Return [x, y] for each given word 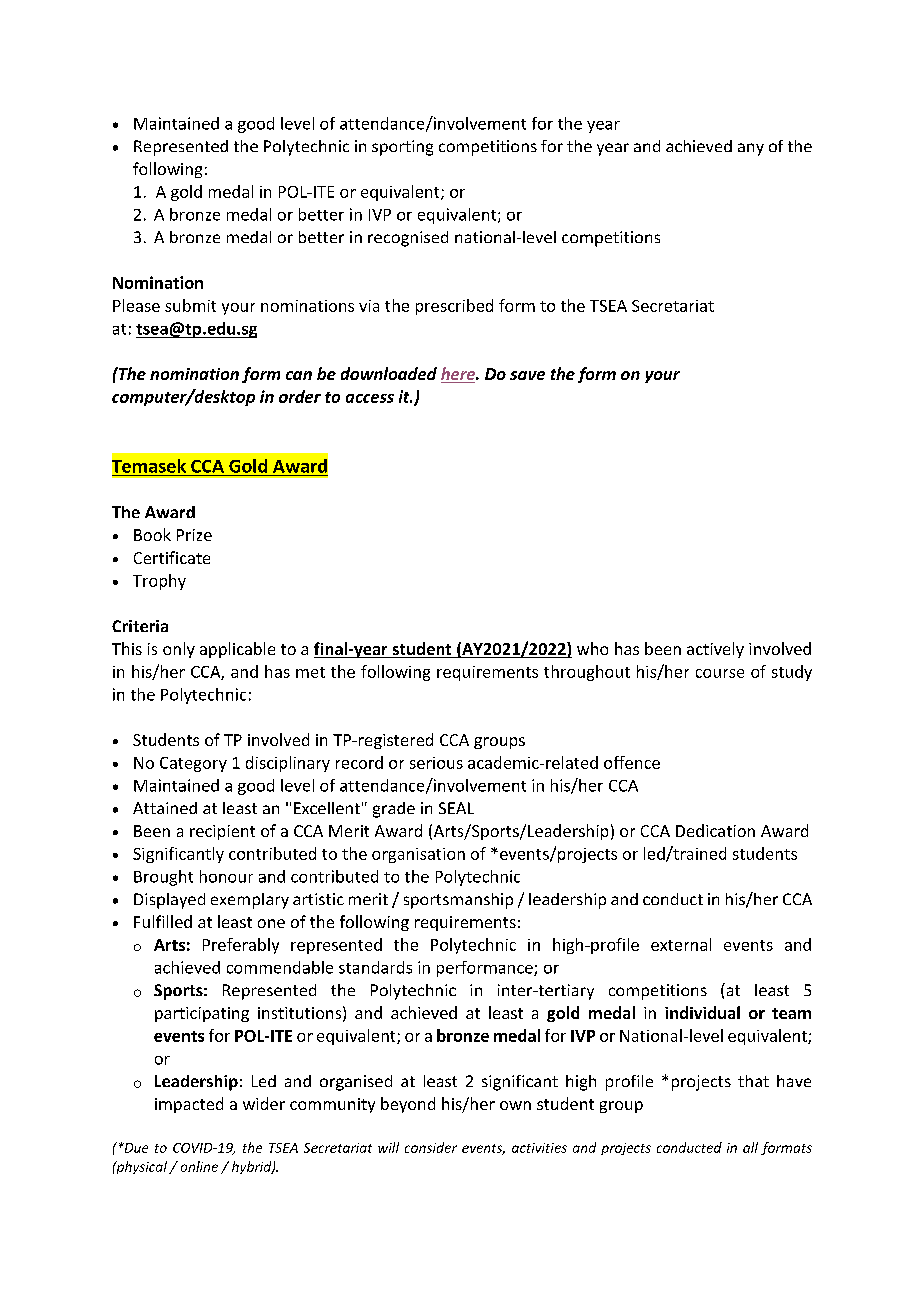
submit [190, 305]
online [199, 1166]
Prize [194, 535]
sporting [402, 148]
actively [715, 650]
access [370, 398]
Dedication [715, 830]
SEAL [456, 808]
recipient [222, 832]
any [751, 149]
